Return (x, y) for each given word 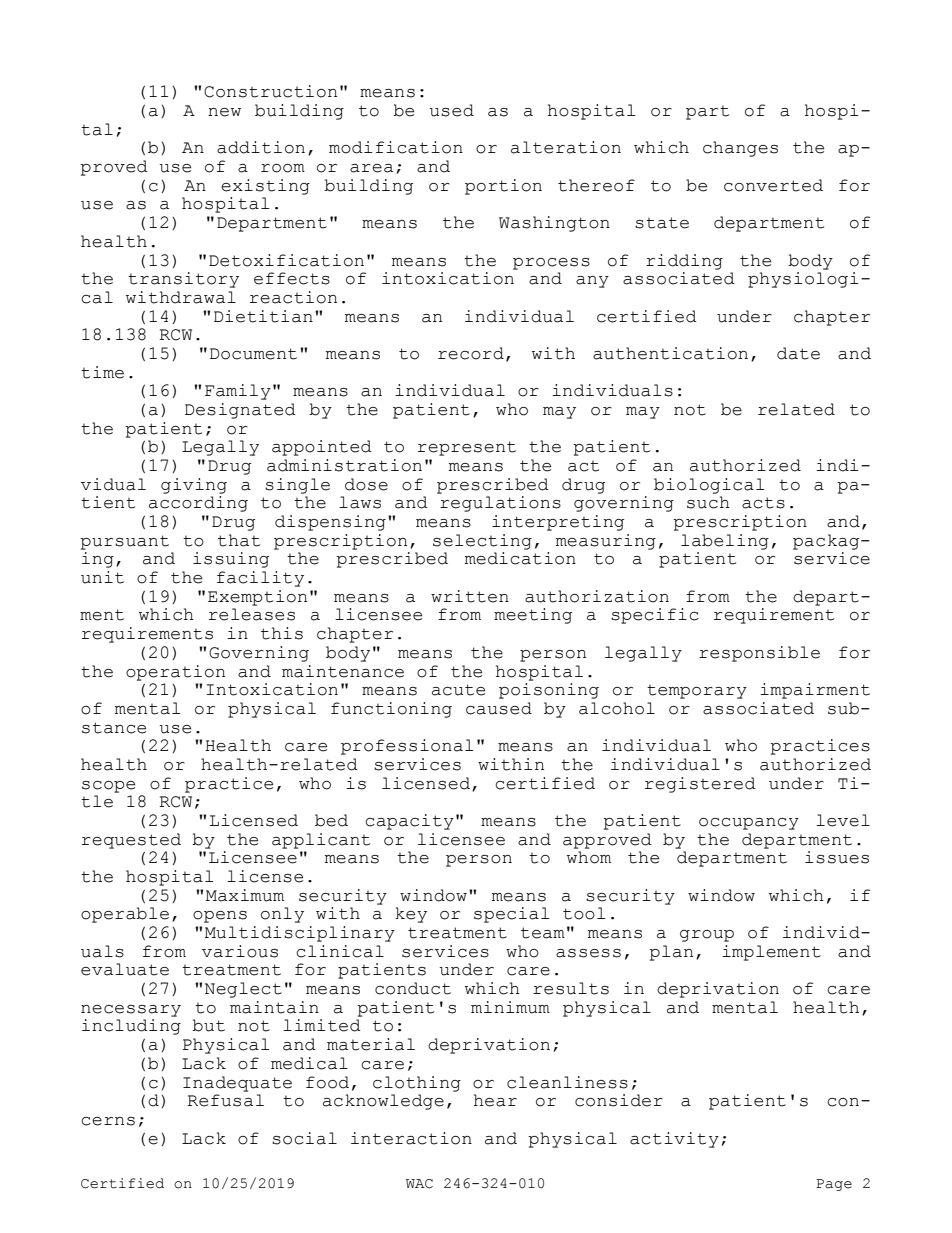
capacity (409, 822)
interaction (411, 1138)
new (224, 112)
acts (763, 503)
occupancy (749, 824)
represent (467, 448)
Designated (240, 411)
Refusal (225, 1100)
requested (131, 841)
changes (740, 149)
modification (396, 147)
